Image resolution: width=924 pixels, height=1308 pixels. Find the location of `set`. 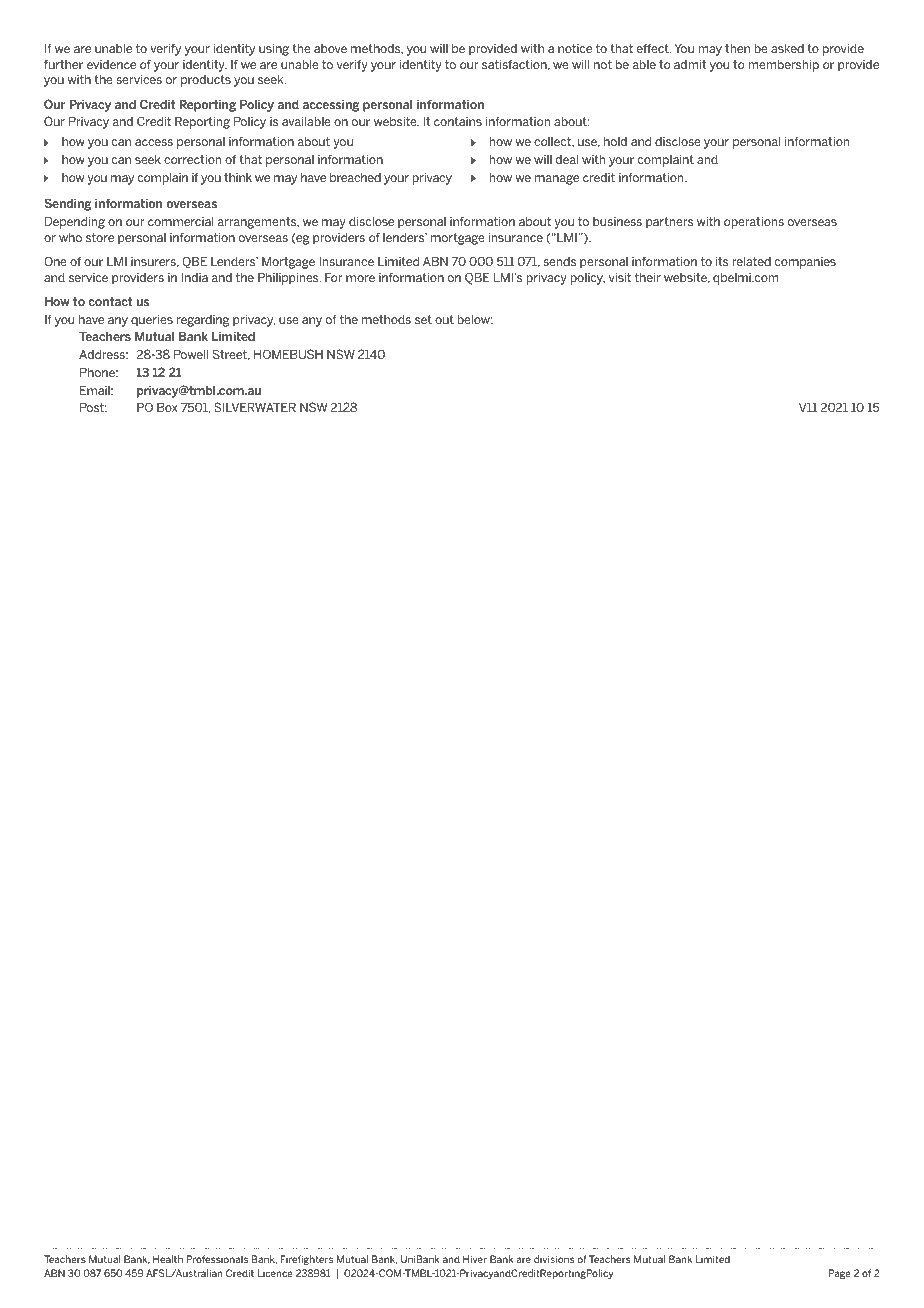

set is located at coordinates (423, 319).
